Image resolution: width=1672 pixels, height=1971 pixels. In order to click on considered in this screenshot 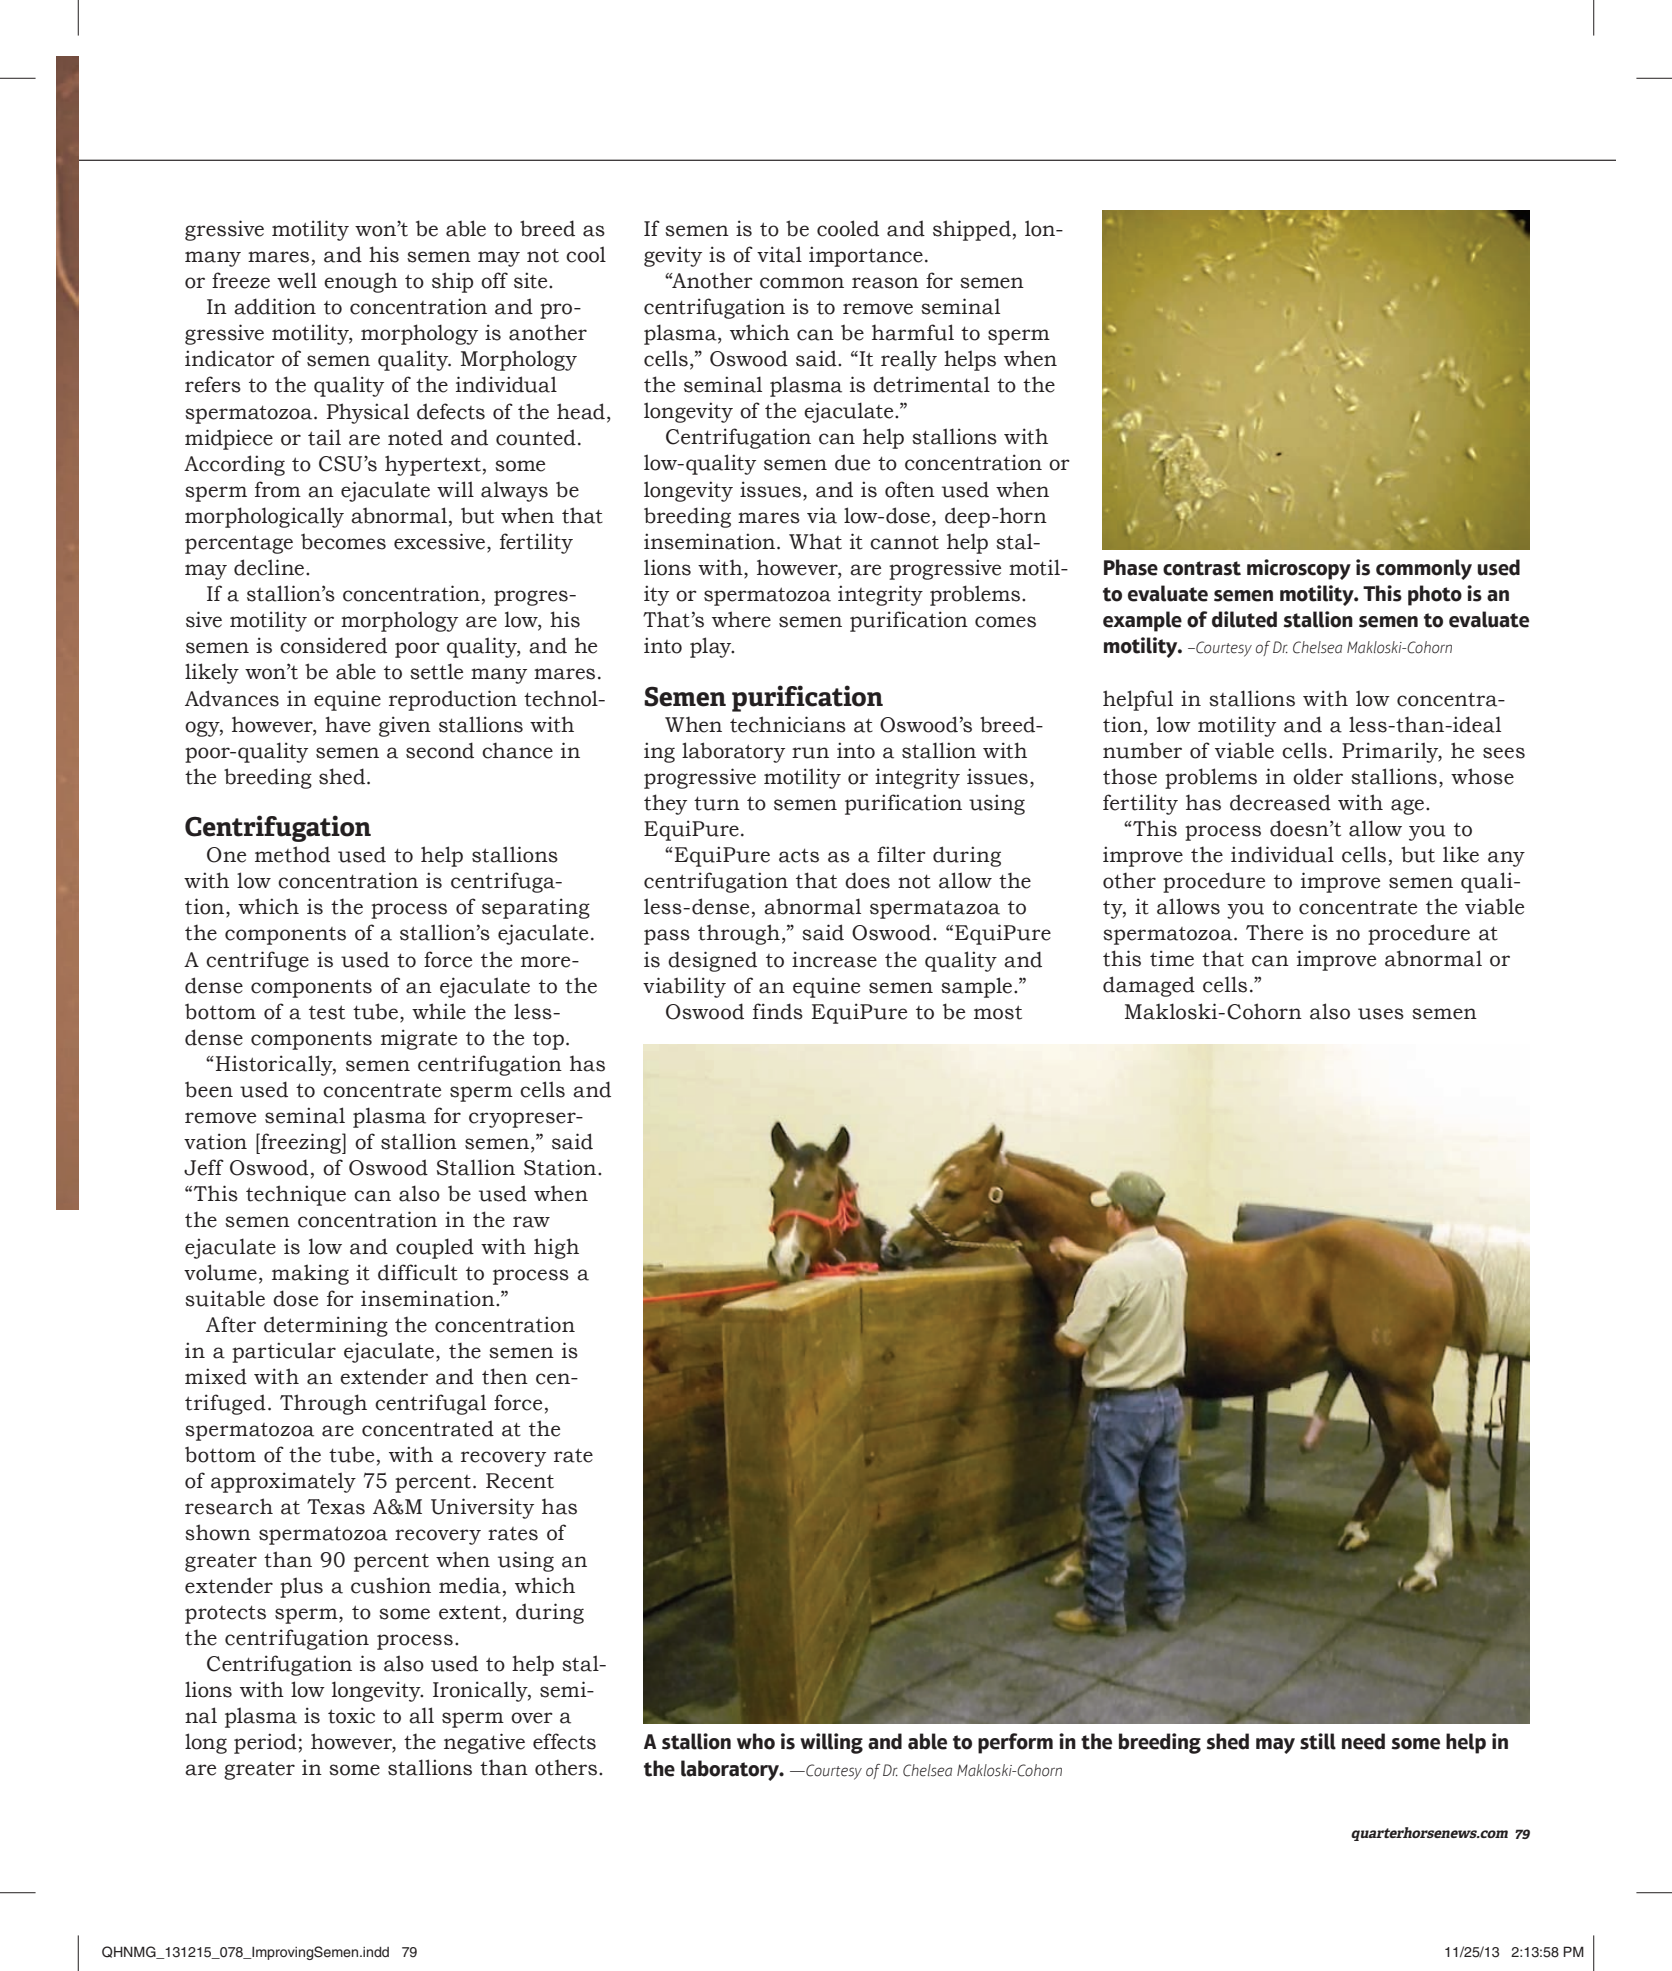, I will do `click(333, 645)`.
